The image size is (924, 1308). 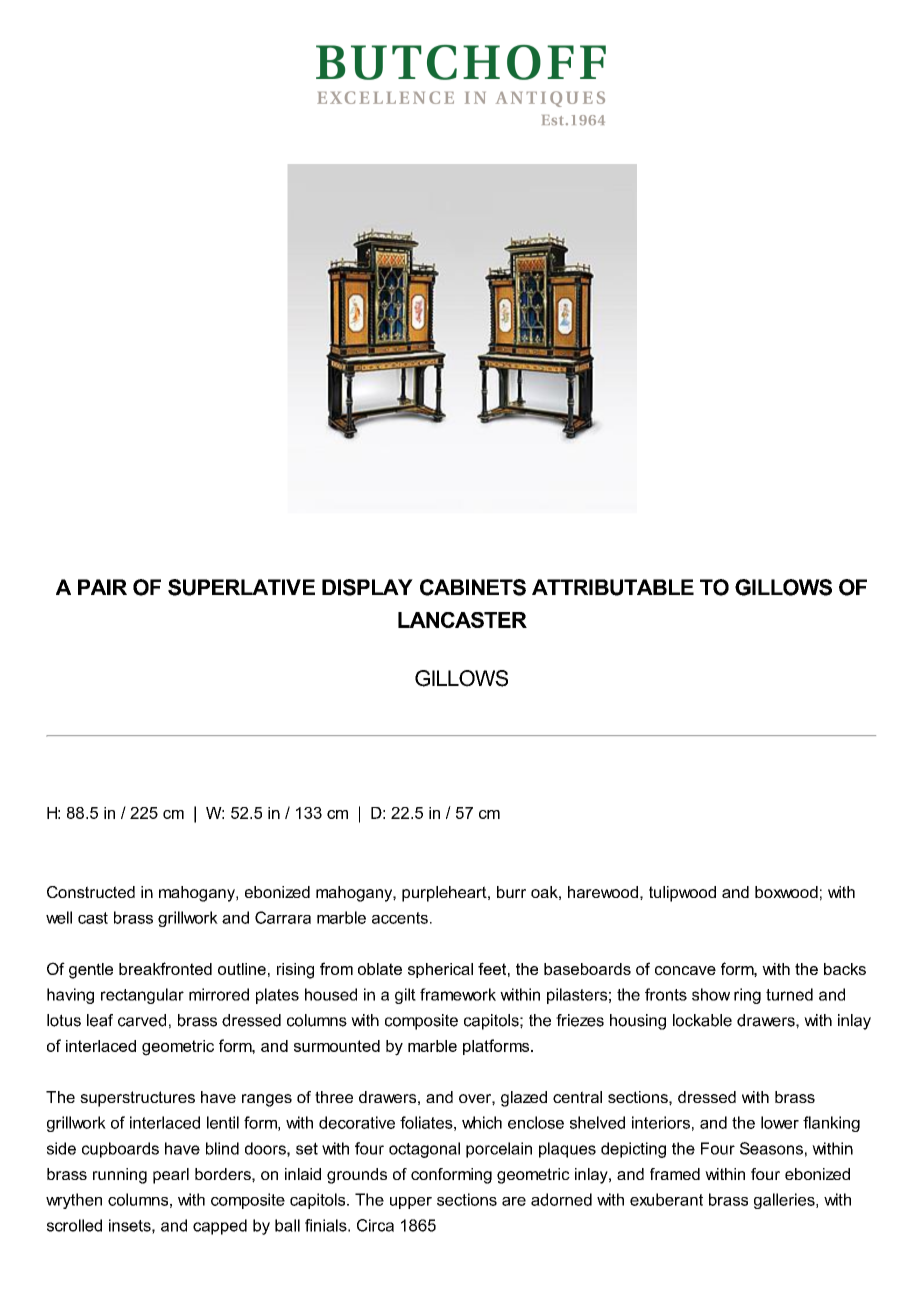 I want to click on DISPLAY, so click(x=367, y=587).
